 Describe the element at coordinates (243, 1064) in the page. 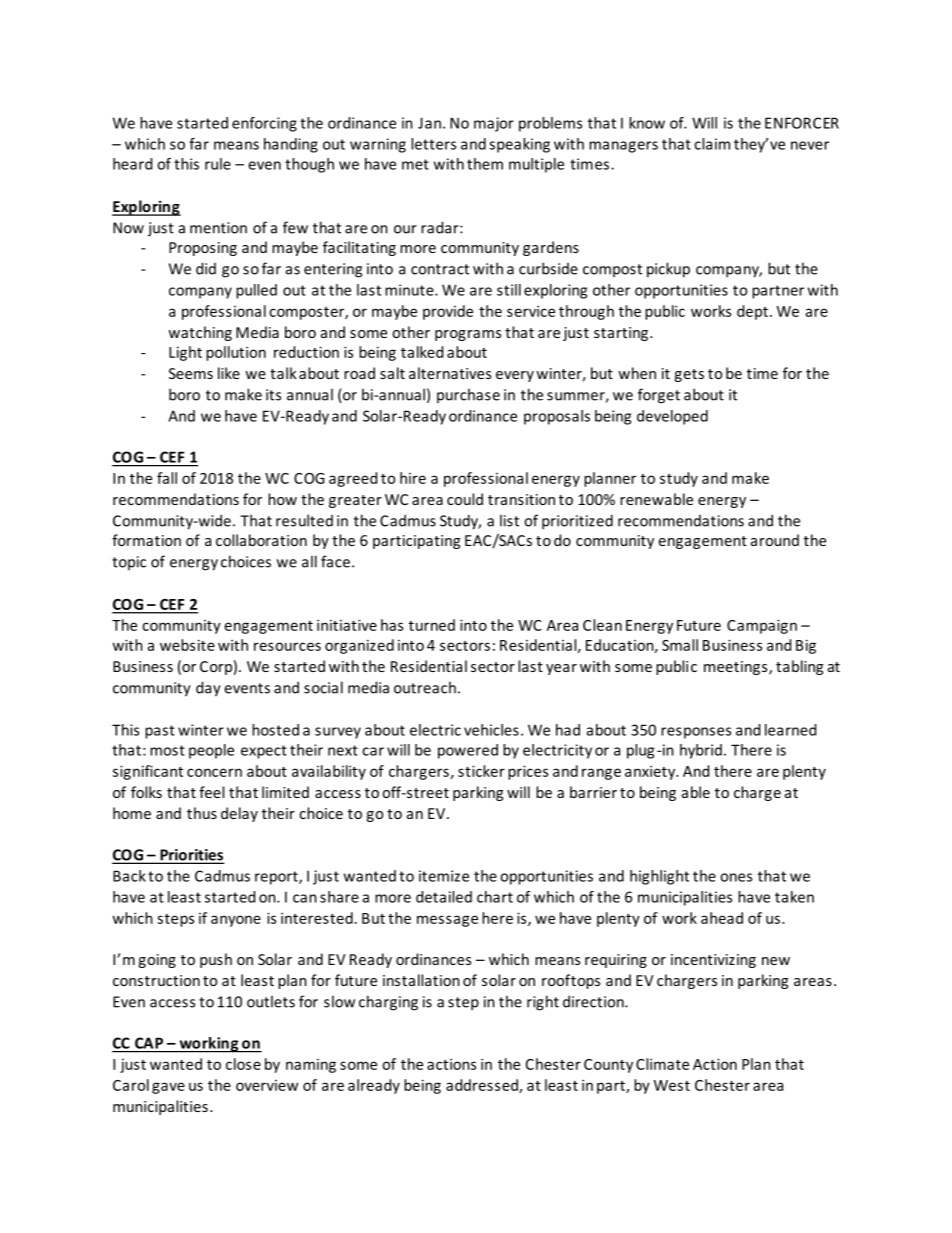

I see `close` at that location.
